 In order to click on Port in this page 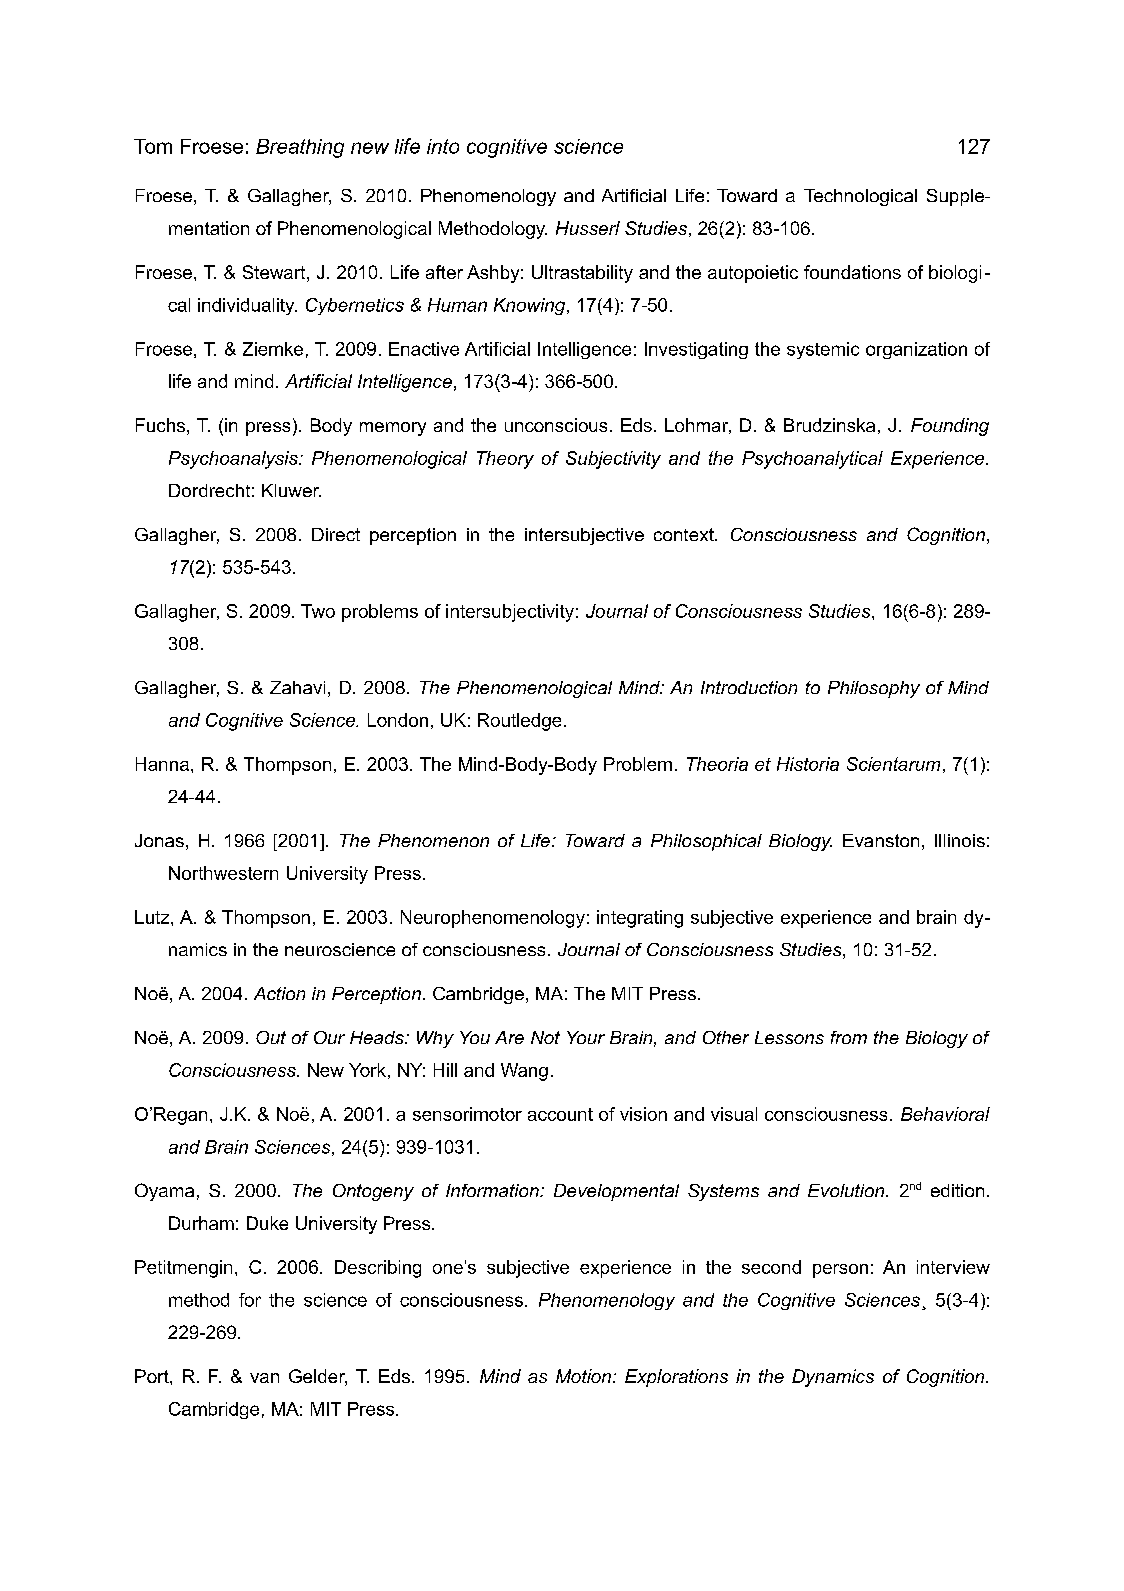, I will do `click(153, 1376)`.
